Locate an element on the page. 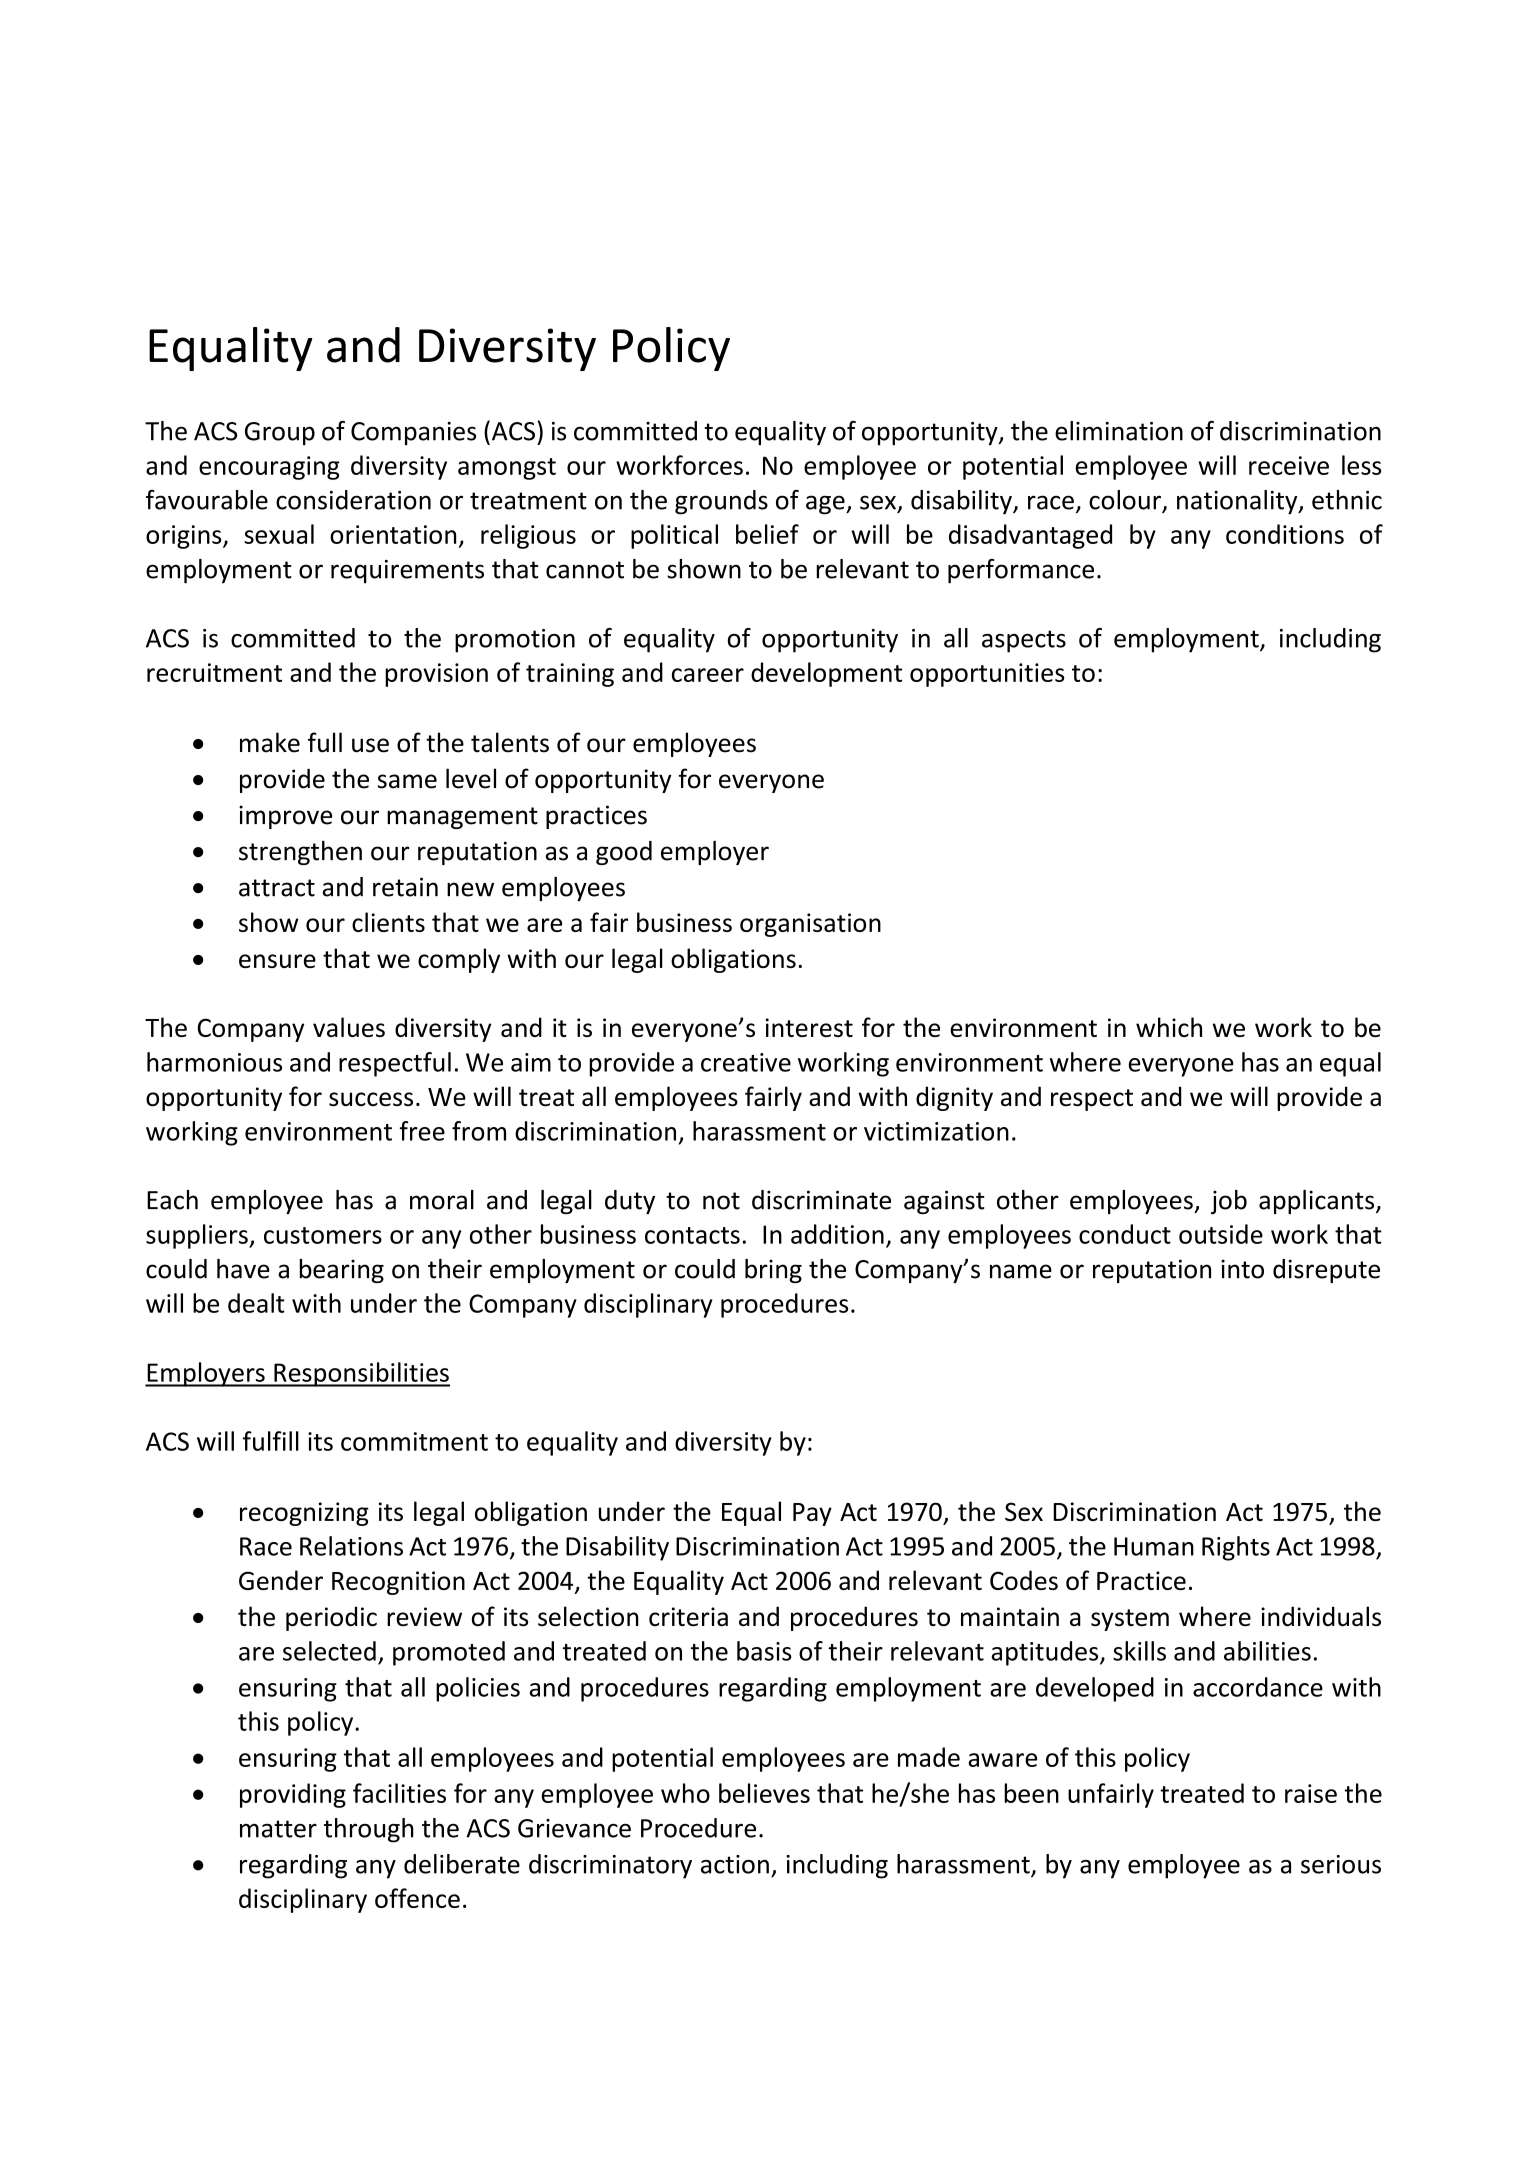 This image has width=1528, height=2161. grounds is located at coordinates (721, 502).
